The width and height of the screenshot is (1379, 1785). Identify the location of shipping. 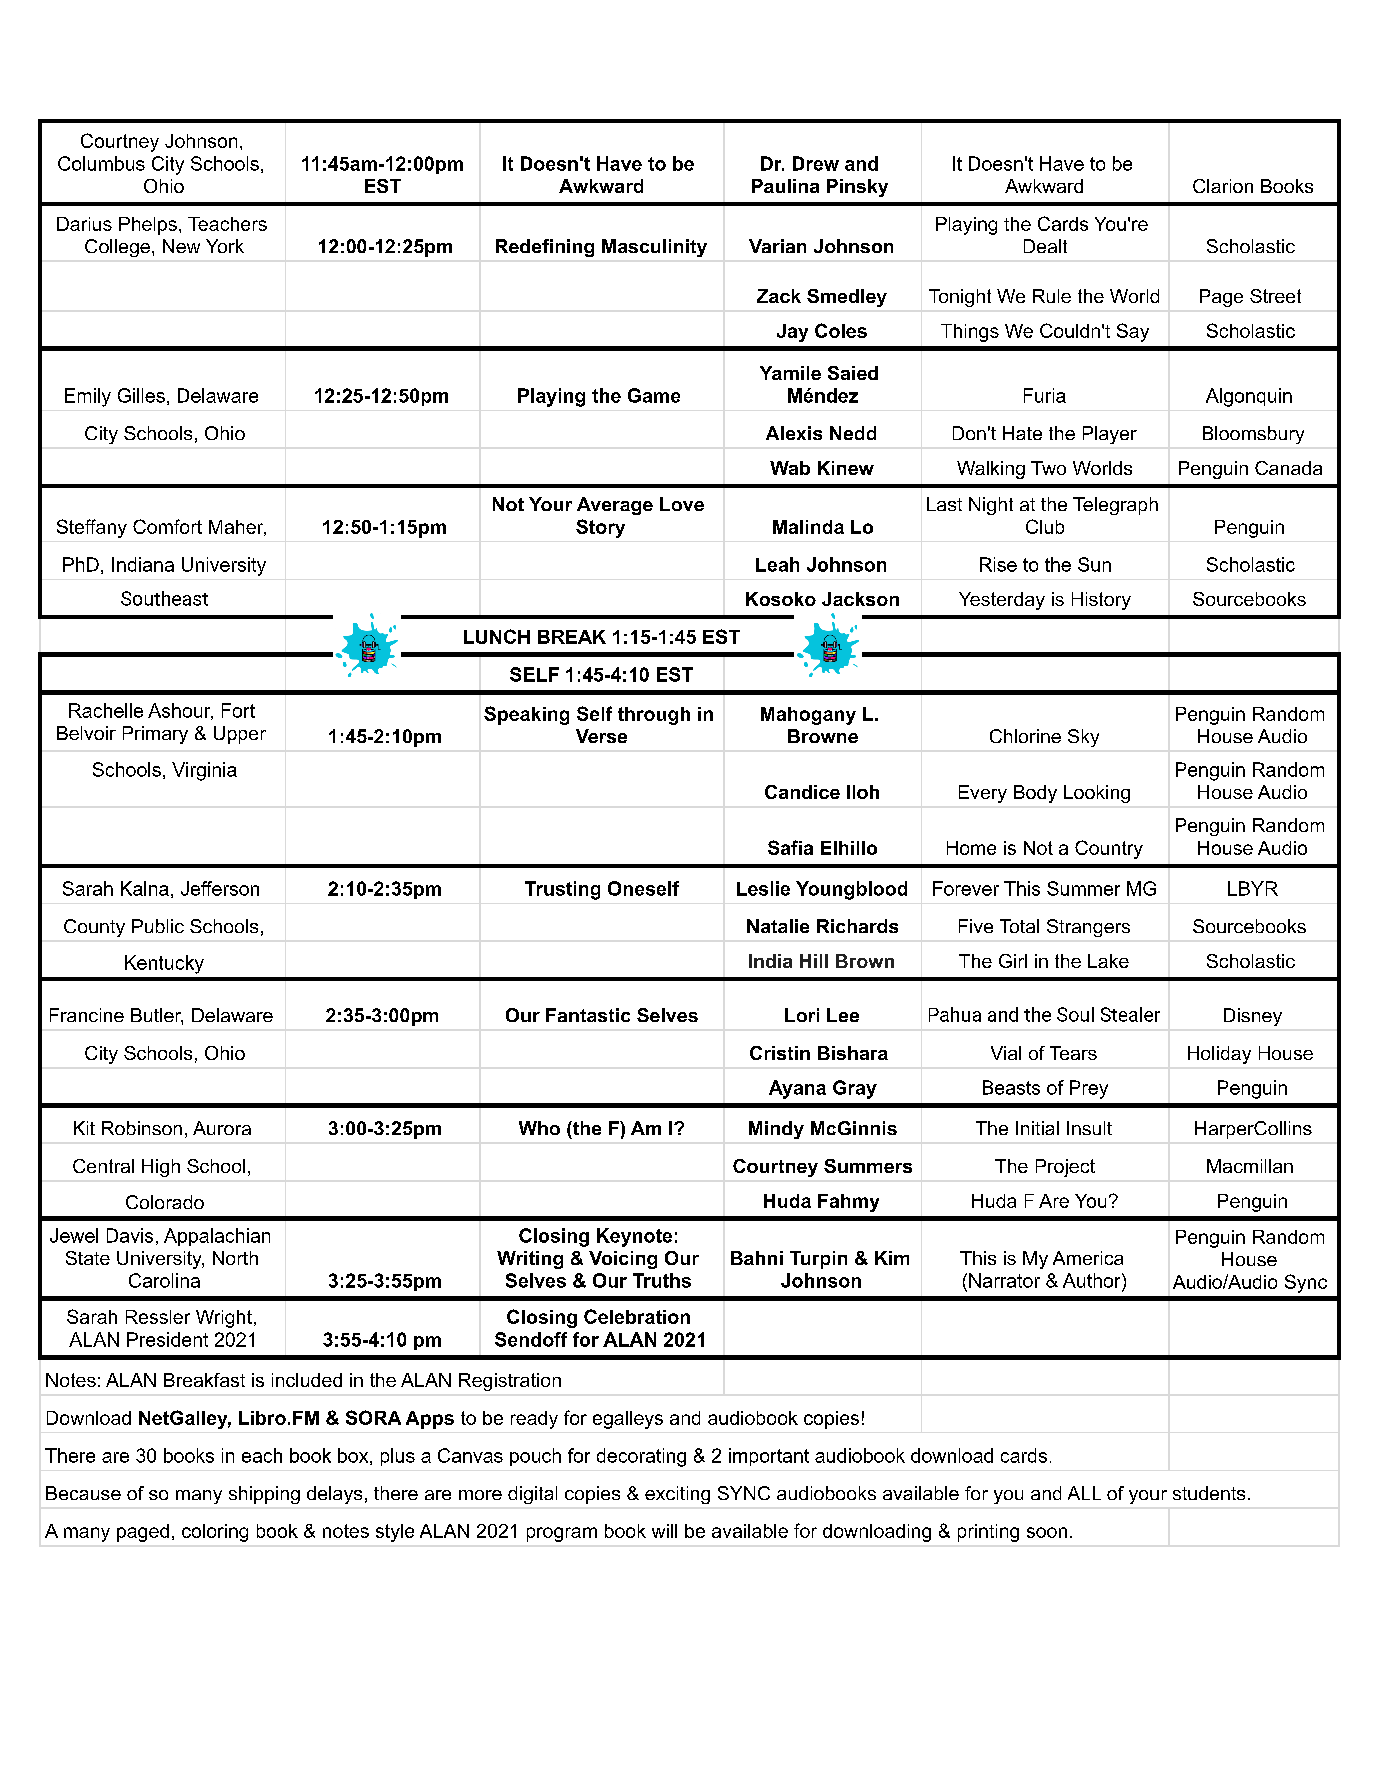
(264, 1495).
